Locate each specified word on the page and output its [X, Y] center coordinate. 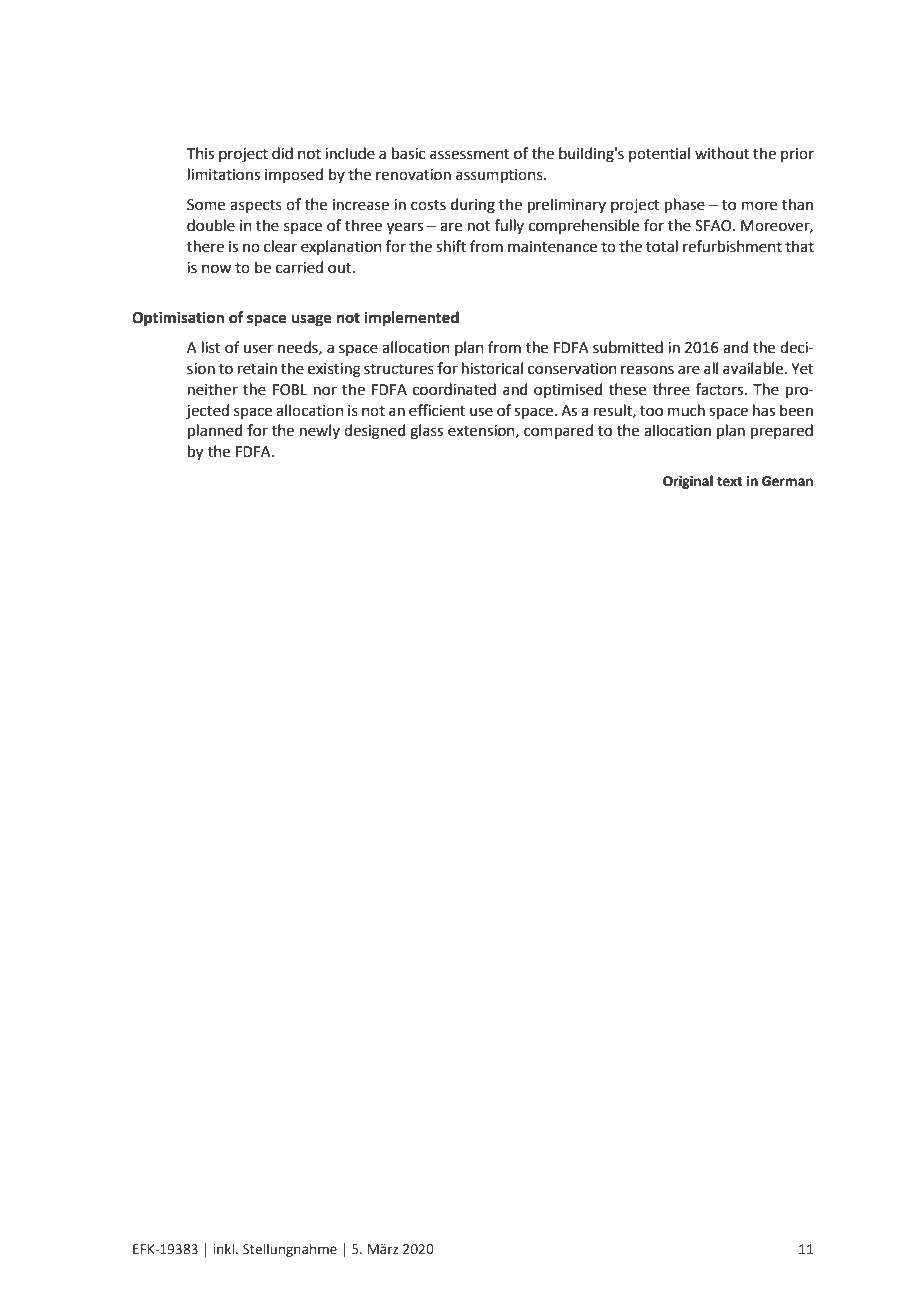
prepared [782, 431]
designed [375, 432]
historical [492, 368]
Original [688, 482]
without [722, 153]
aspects [256, 206]
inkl [225, 1248]
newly [320, 431]
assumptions [500, 176]
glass [426, 432]
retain [257, 369]
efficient [437, 410]
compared [558, 431]
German [787, 481]
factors [721, 389]
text [730, 482]
